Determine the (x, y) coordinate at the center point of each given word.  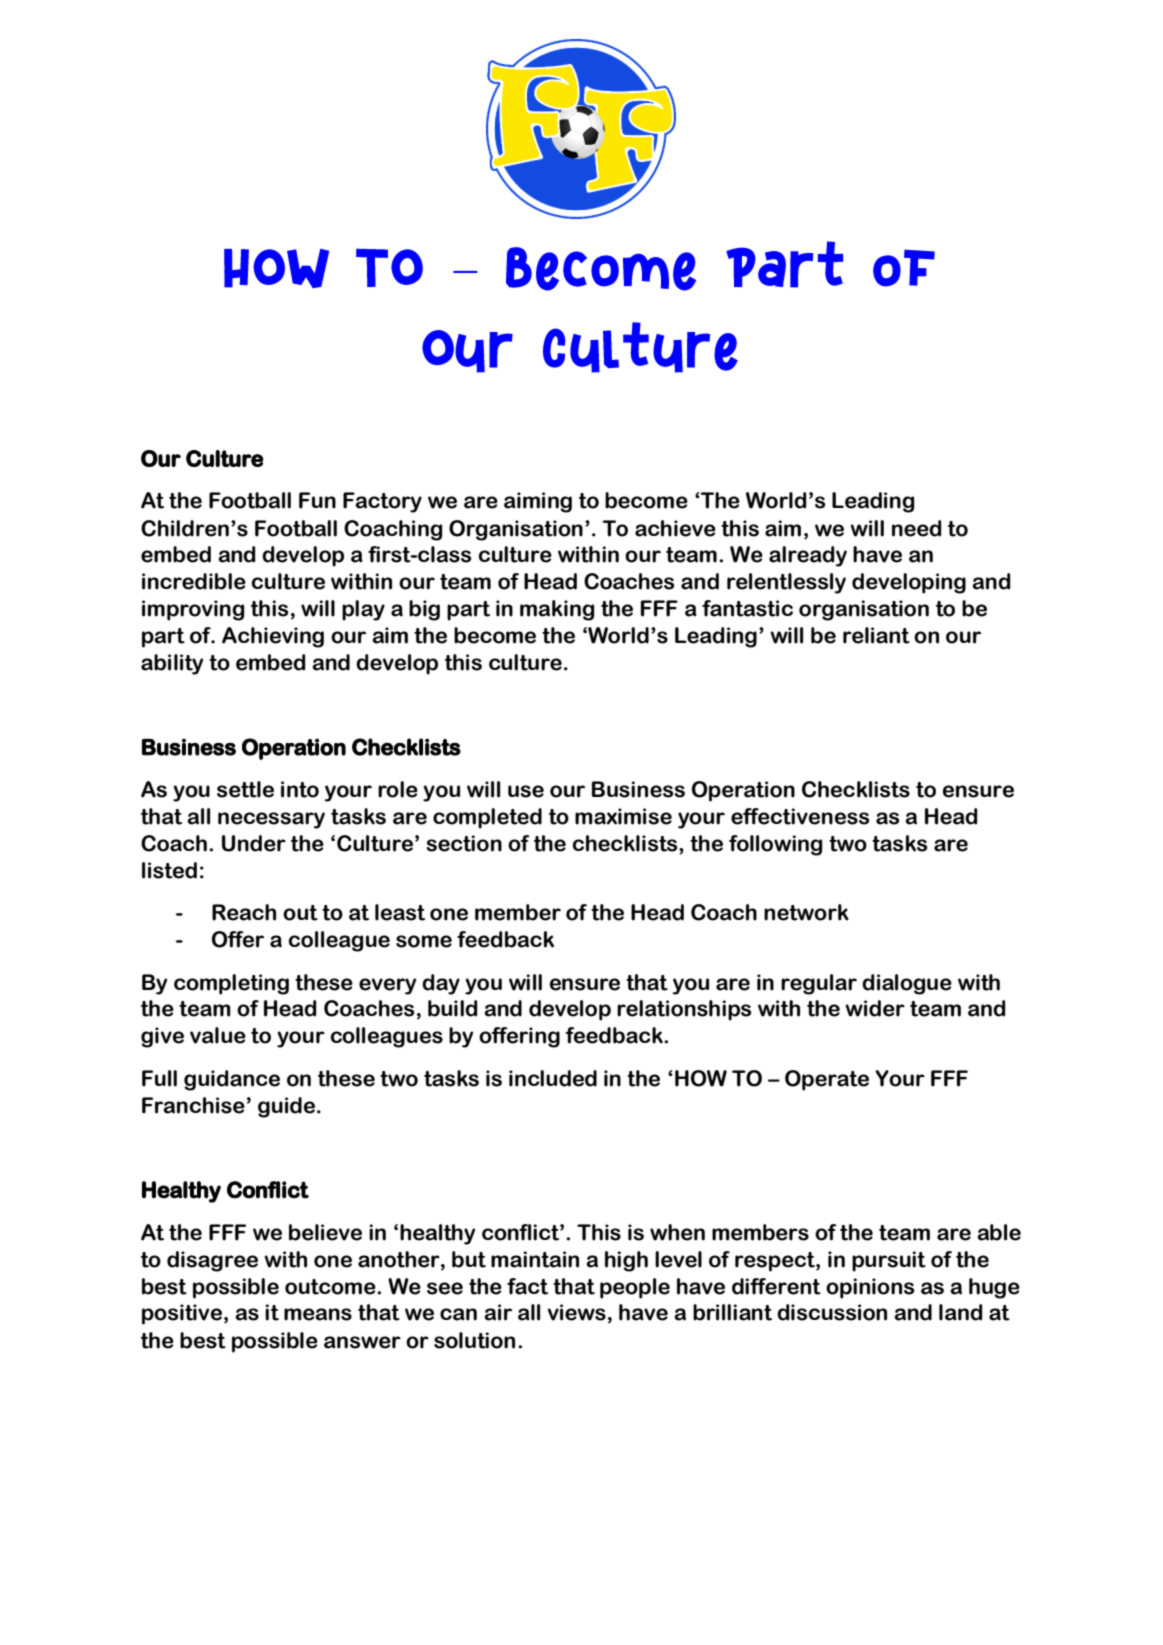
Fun (317, 500)
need (917, 528)
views (577, 1312)
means (318, 1314)
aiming (538, 502)
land (961, 1312)
